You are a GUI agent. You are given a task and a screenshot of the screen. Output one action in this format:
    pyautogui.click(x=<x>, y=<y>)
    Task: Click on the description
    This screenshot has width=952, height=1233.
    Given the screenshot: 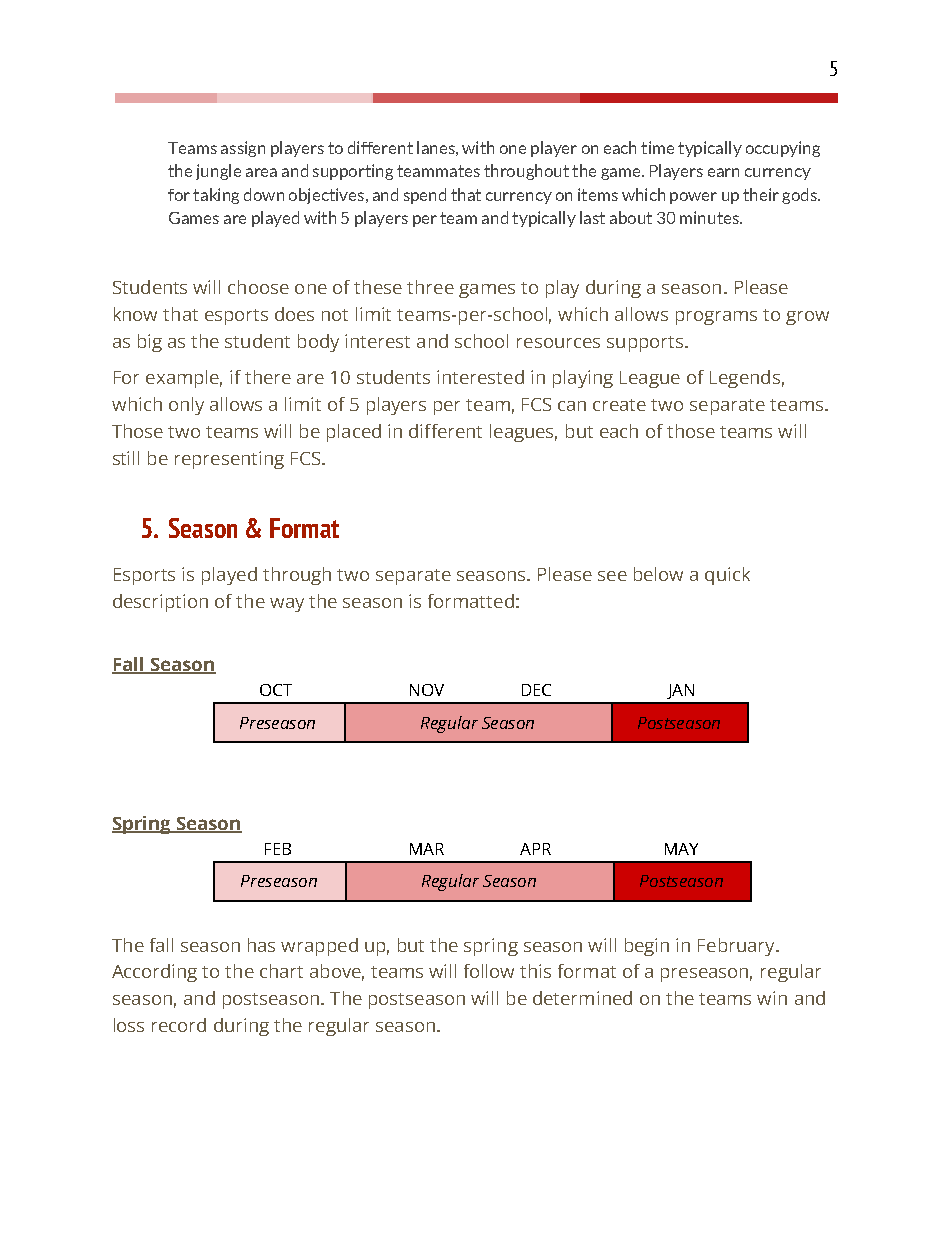 What is the action you would take?
    pyautogui.click(x=160, y=603)
